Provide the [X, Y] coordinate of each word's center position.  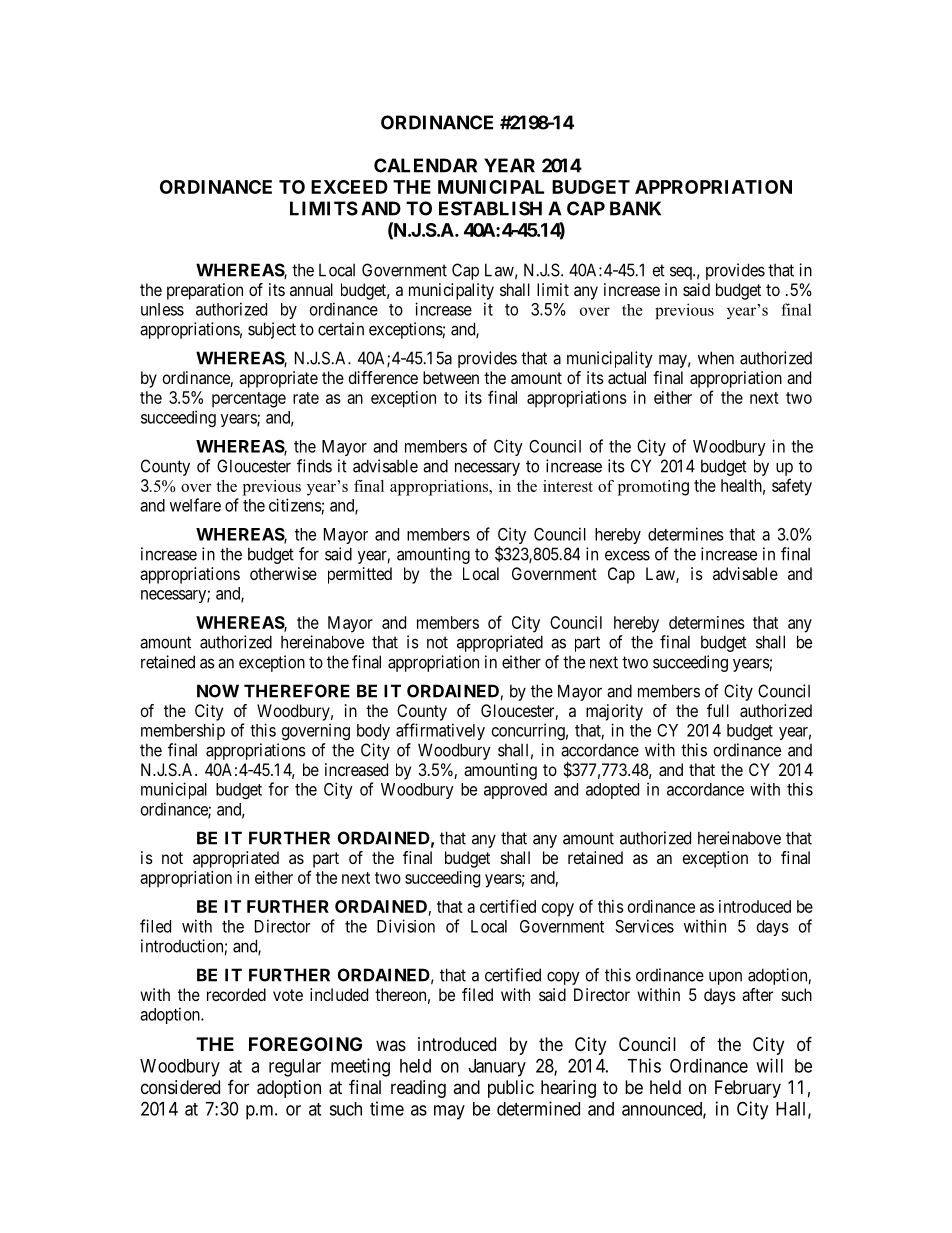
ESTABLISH [490, 208]
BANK [635, 208]
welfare [195, 505]
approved [515, 791]
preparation [205, 291]
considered [180, 1087]
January [497, 1068]
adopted [612, 791]
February [748, 1089]
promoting [653, 488]
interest [568, 486]
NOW [218, 691]
